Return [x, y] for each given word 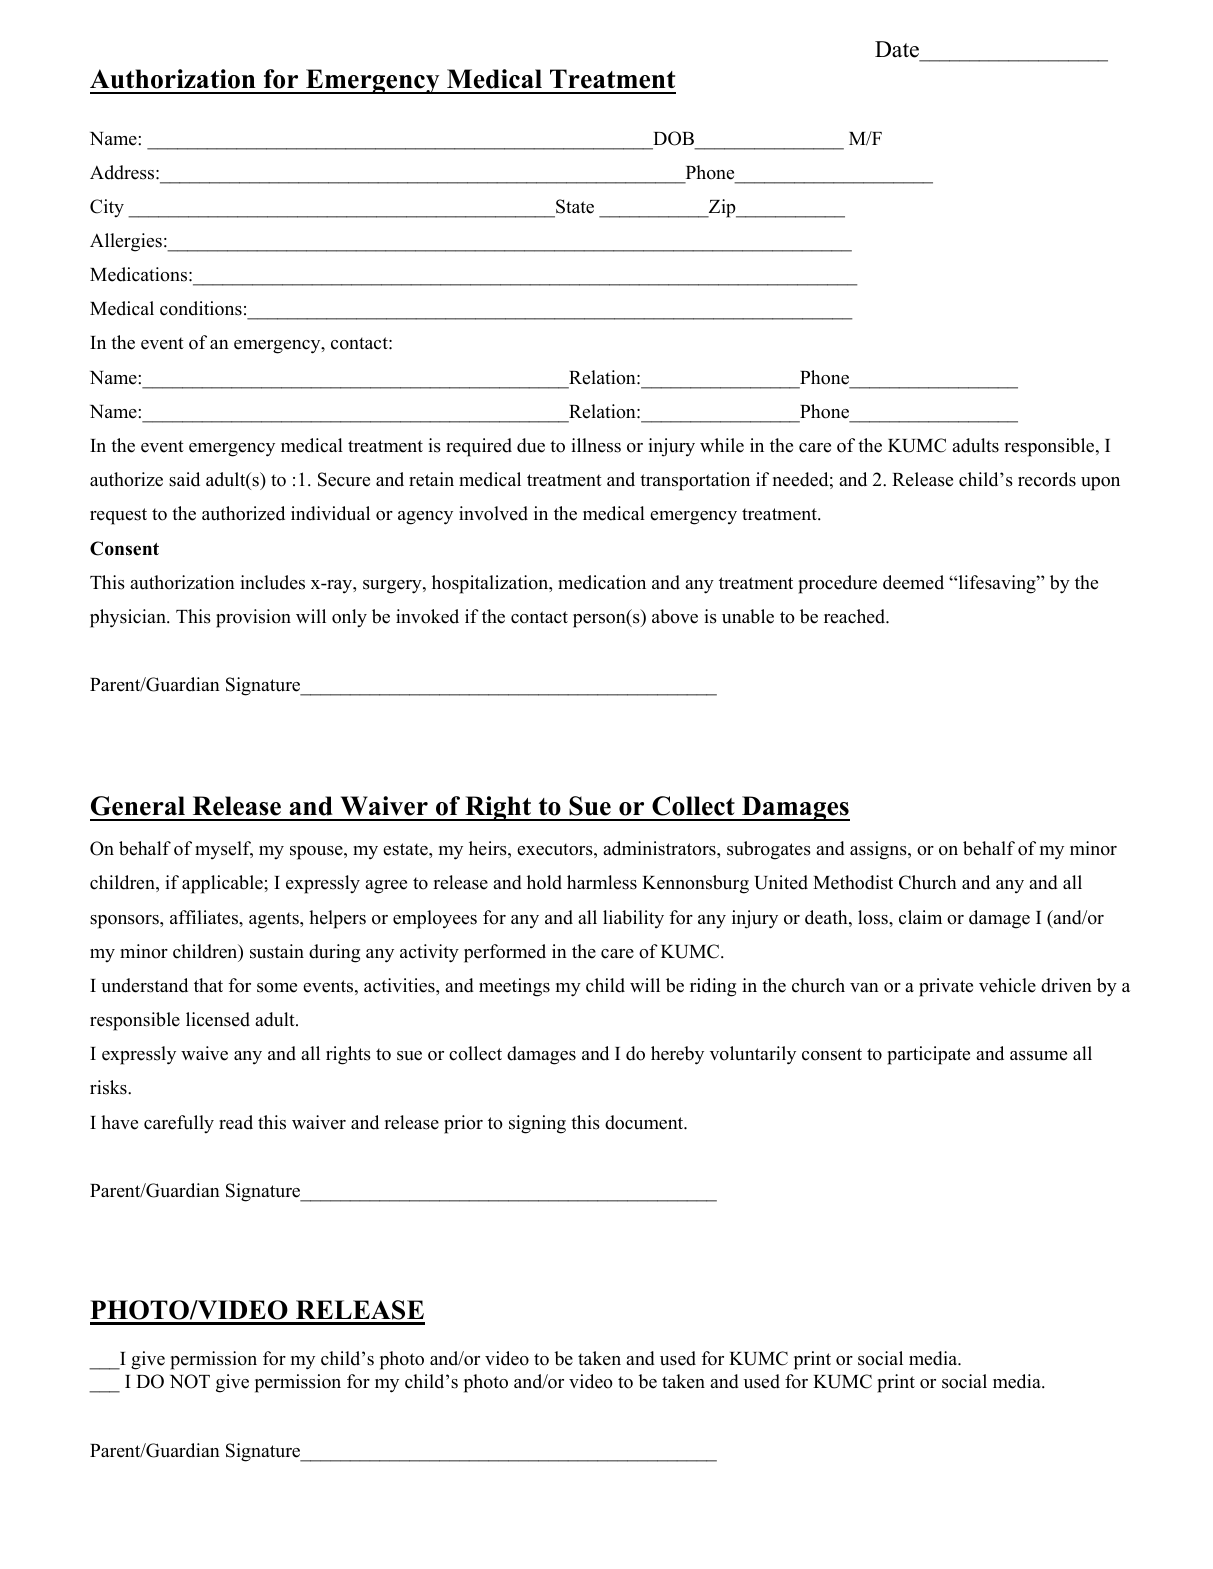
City [107, 208]
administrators [660, 848]
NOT [190, 1381]
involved [493, 513]
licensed [218, 1019]
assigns [879, 850]
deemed [913, 582]
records [1047, 479]
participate [928, 1055]
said [184, 479]
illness [596, 445]
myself [224, 850]
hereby [677, 1055]
